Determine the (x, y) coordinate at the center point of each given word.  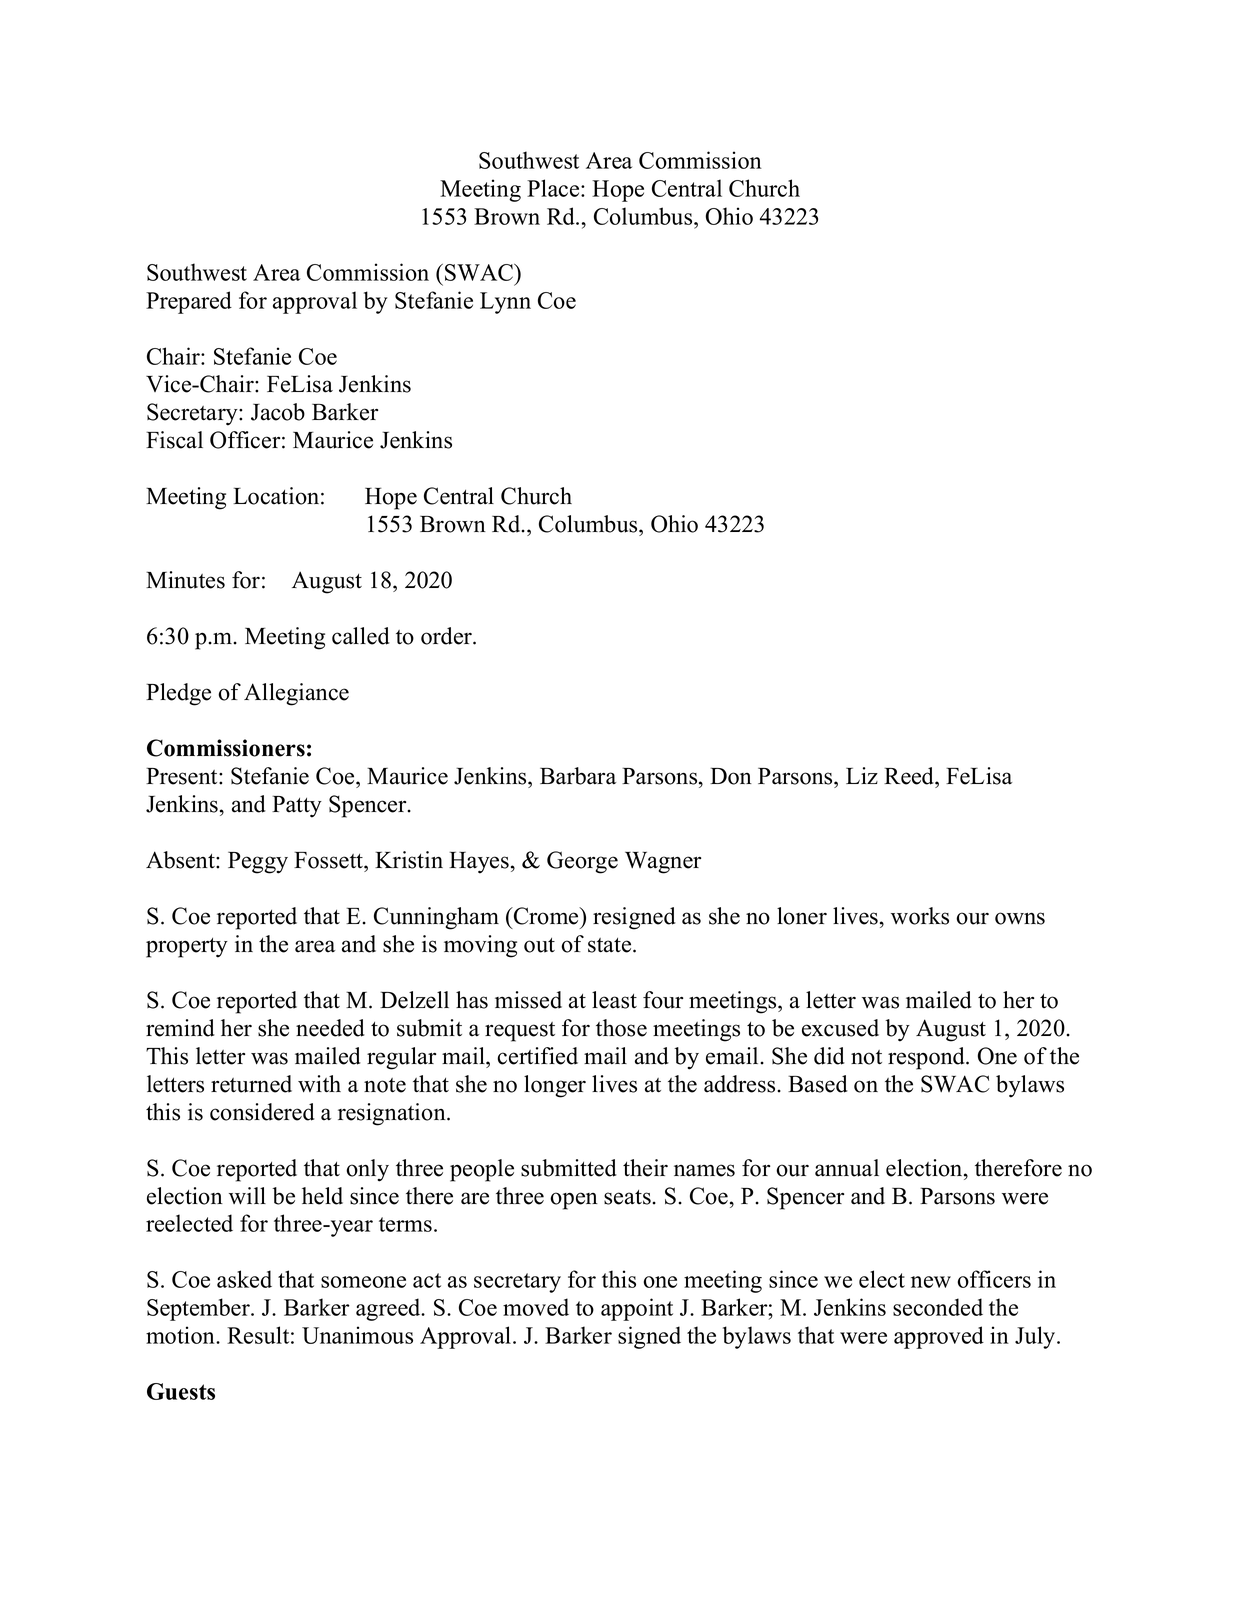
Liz (862, 775)
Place (554, 188)
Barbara (578, 776)
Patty (297, 806)
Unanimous (357, 1335)
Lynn (505, 303)
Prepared (189, 302)
